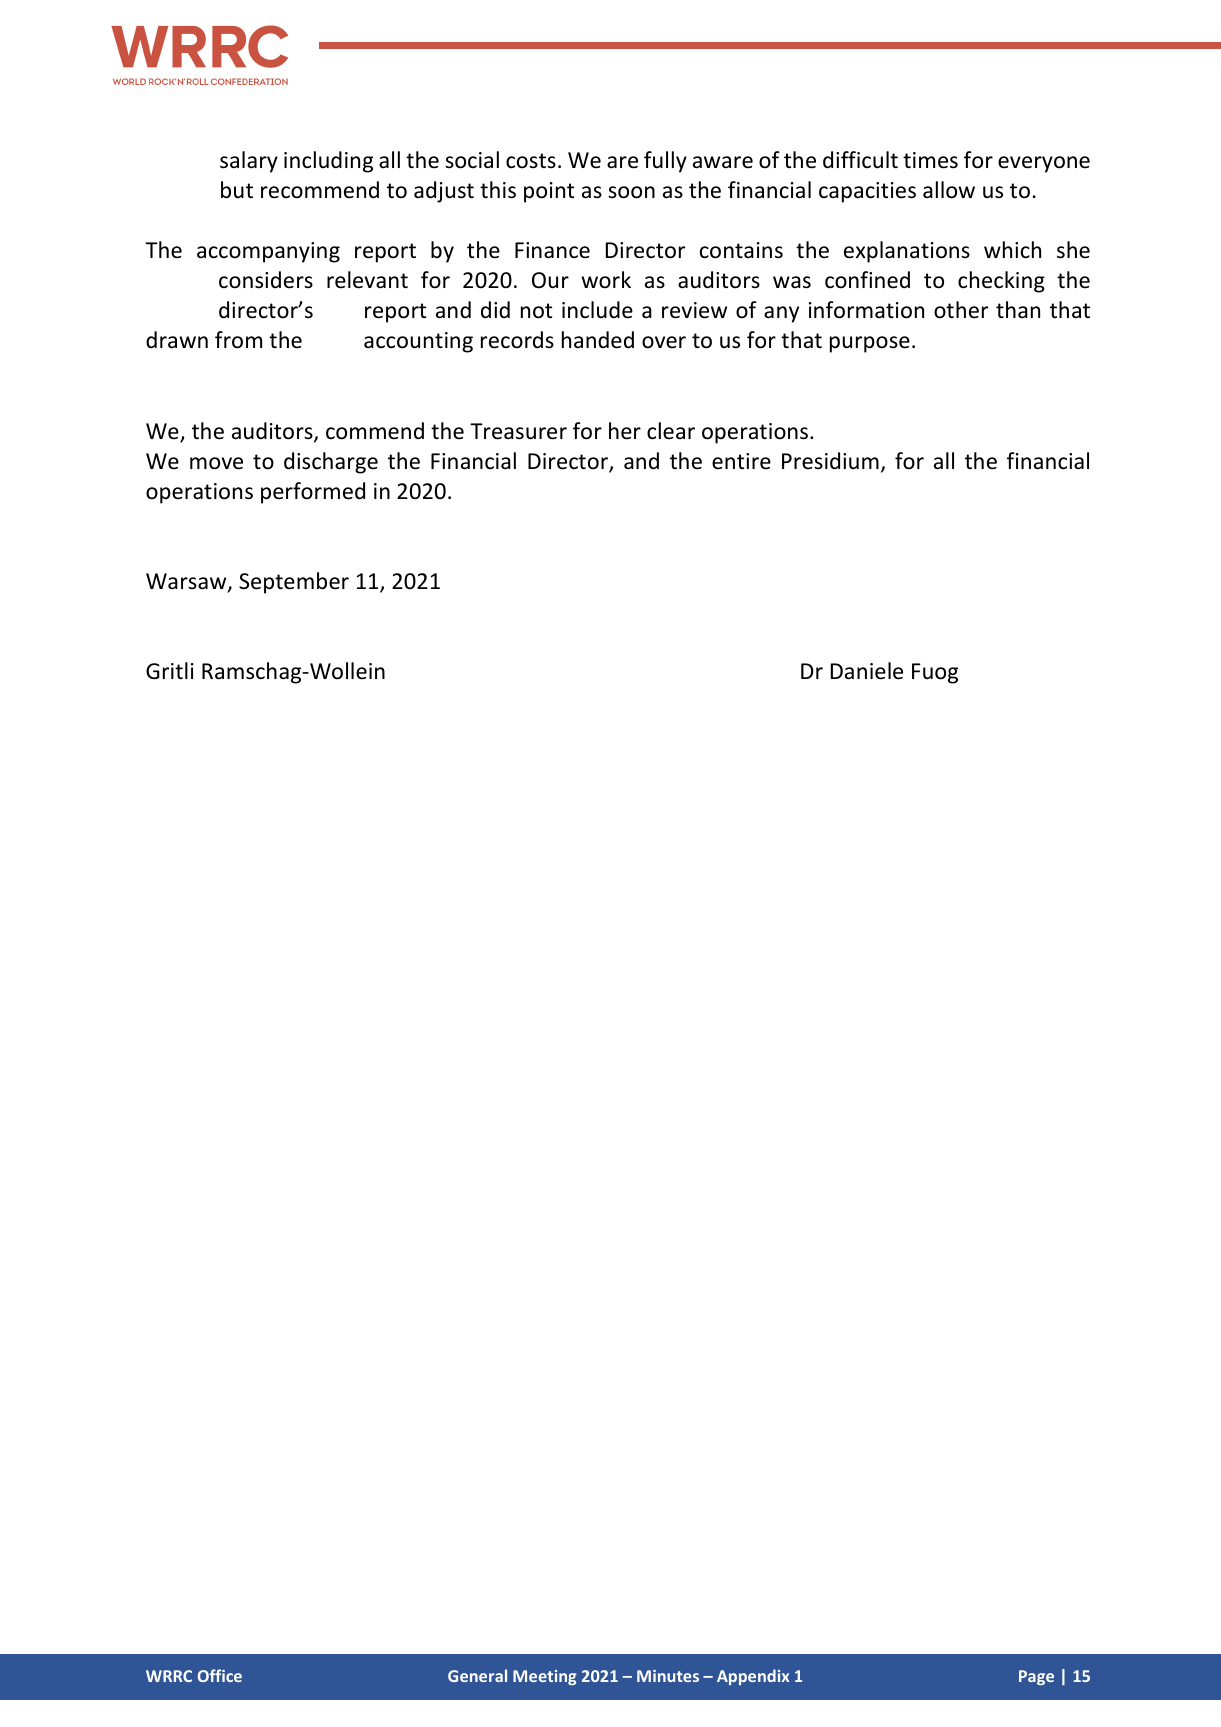 This page has height=1727, width=1221. I want to click on Page, so click(1036, 1677).
